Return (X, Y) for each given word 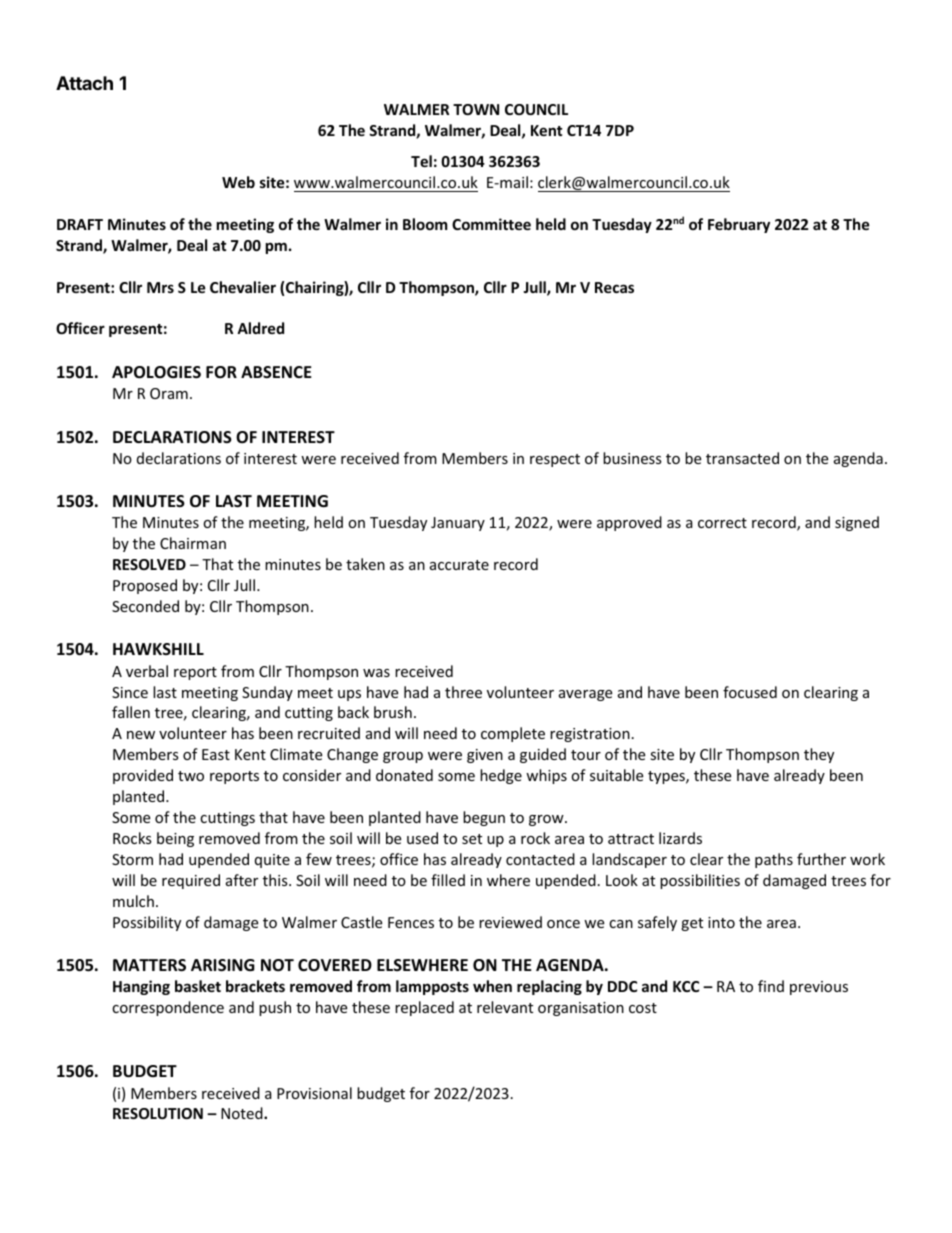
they (819, 755)
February (739, 225)
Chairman (193, 543)
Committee (491, 224)
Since (130, 692)
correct (722, 523)
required (191, 881)
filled (448, 880)
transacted (742, 458)
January (458, 524)
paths (774, 860)
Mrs (160, 287)
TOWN (476, 109)
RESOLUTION (158, 1113)
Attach (84, 83)
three (463, 692)
